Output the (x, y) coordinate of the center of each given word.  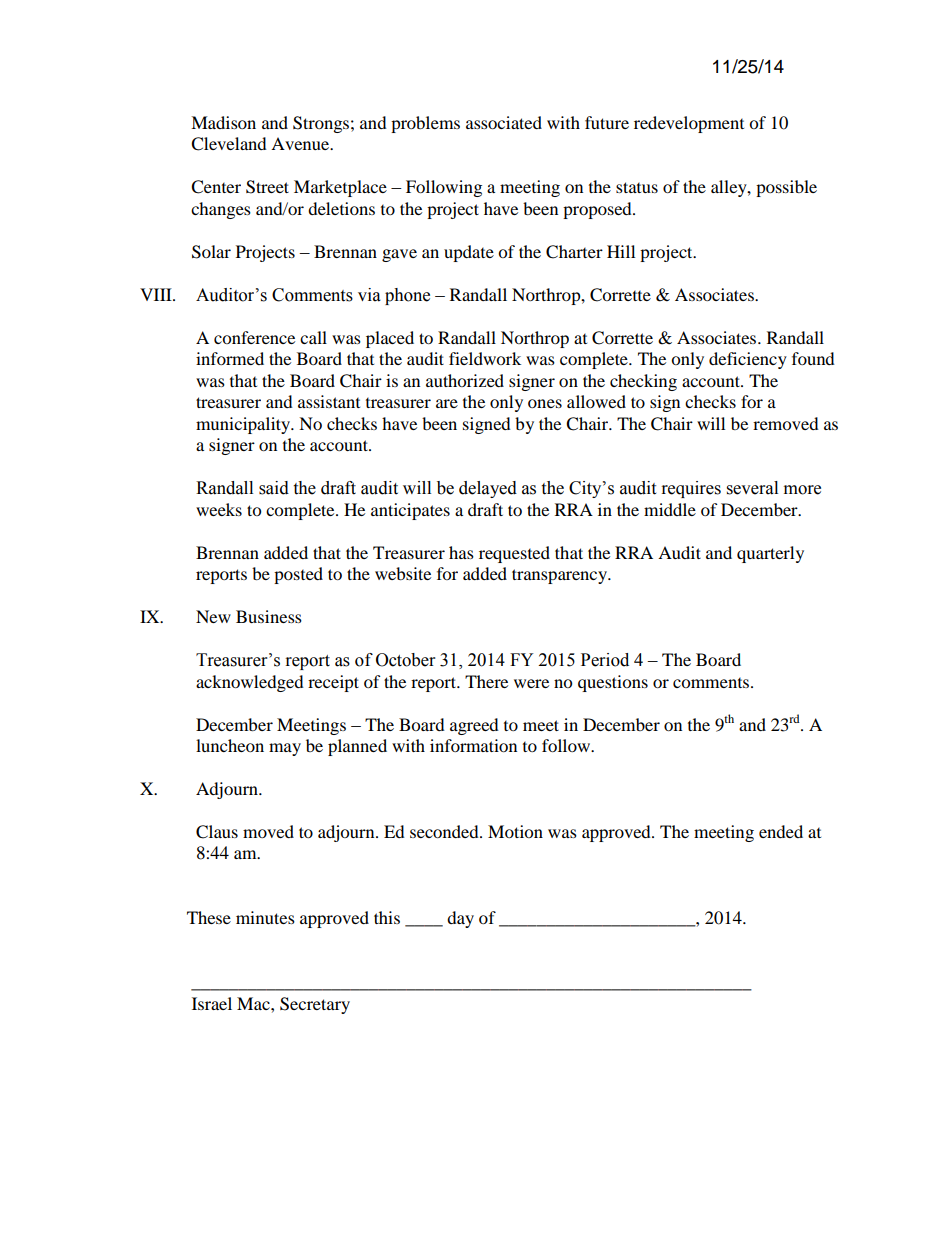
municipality (244, 425)
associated (504, 122)
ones (545, 403)
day (460, 919)
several (752, 488)
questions (613, 683)
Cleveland (229, 144)
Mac (254, 1003)
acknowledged (250, 683)
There (486, 681)
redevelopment (689, 124)
